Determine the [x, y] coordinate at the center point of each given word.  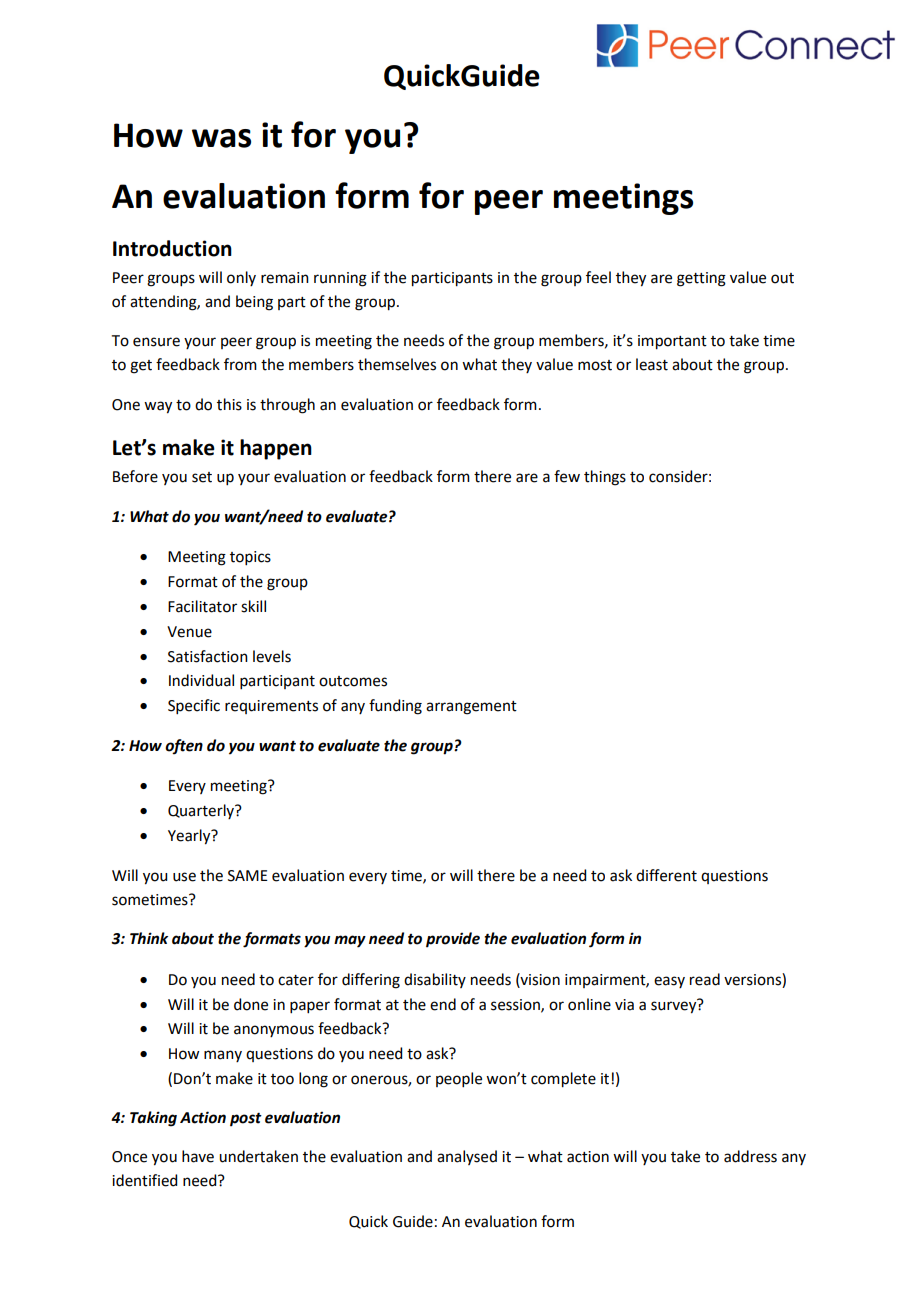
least [652, 364]
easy [669, 982]
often [184, 746]
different [666, 875]
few [567, 476]
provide [453, 940]
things [605, 478]
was [221, 138]
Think [149, 938]
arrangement [471, 708]
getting [701, 279]
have [198, 1156]
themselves [397, 364]
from [240, 364]
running [340, 279]
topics [250, 558]
